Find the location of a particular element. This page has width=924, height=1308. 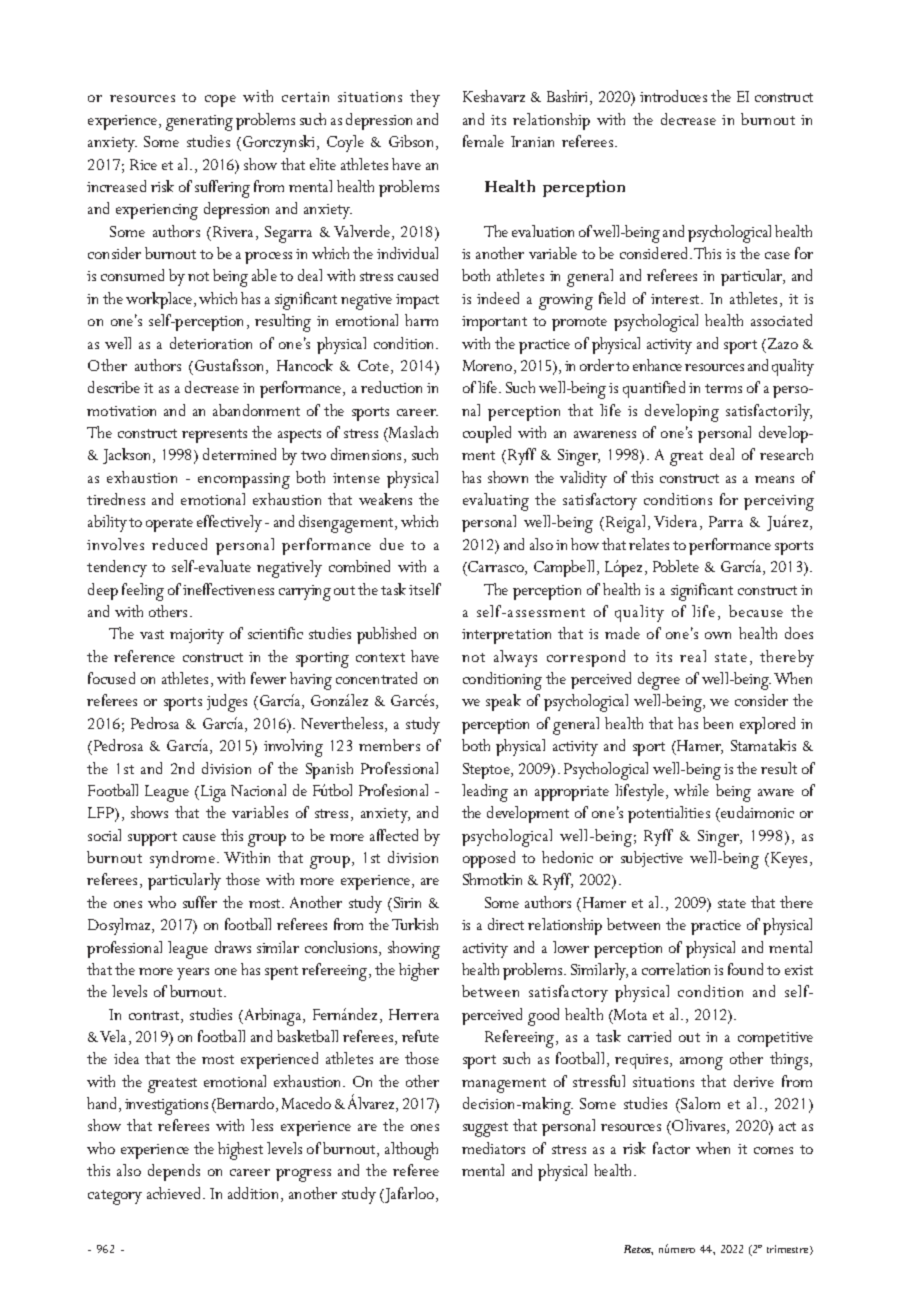

majority is located at coordinates (197, 636).
